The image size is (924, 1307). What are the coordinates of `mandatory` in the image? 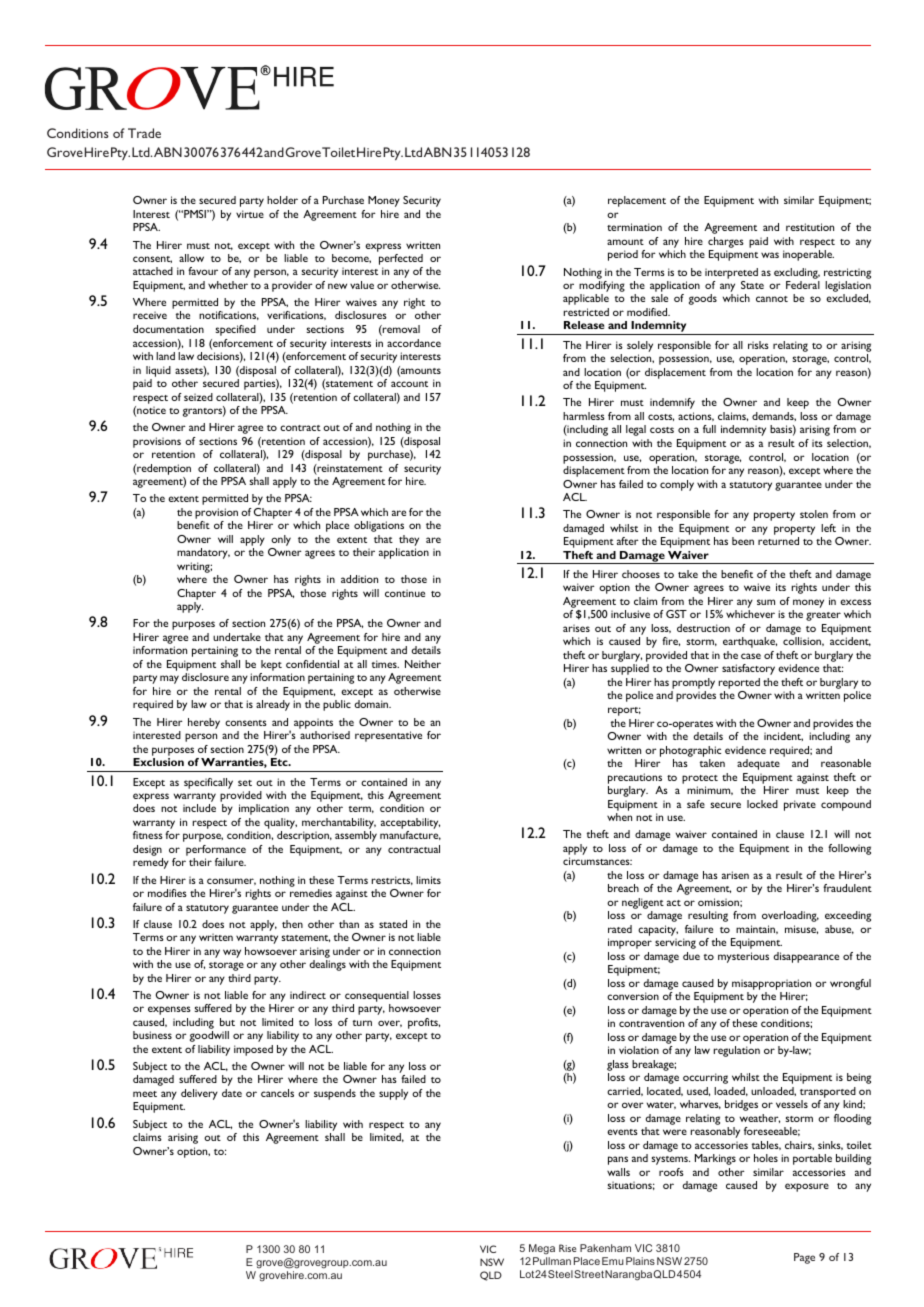 It's located at (203, 553).
